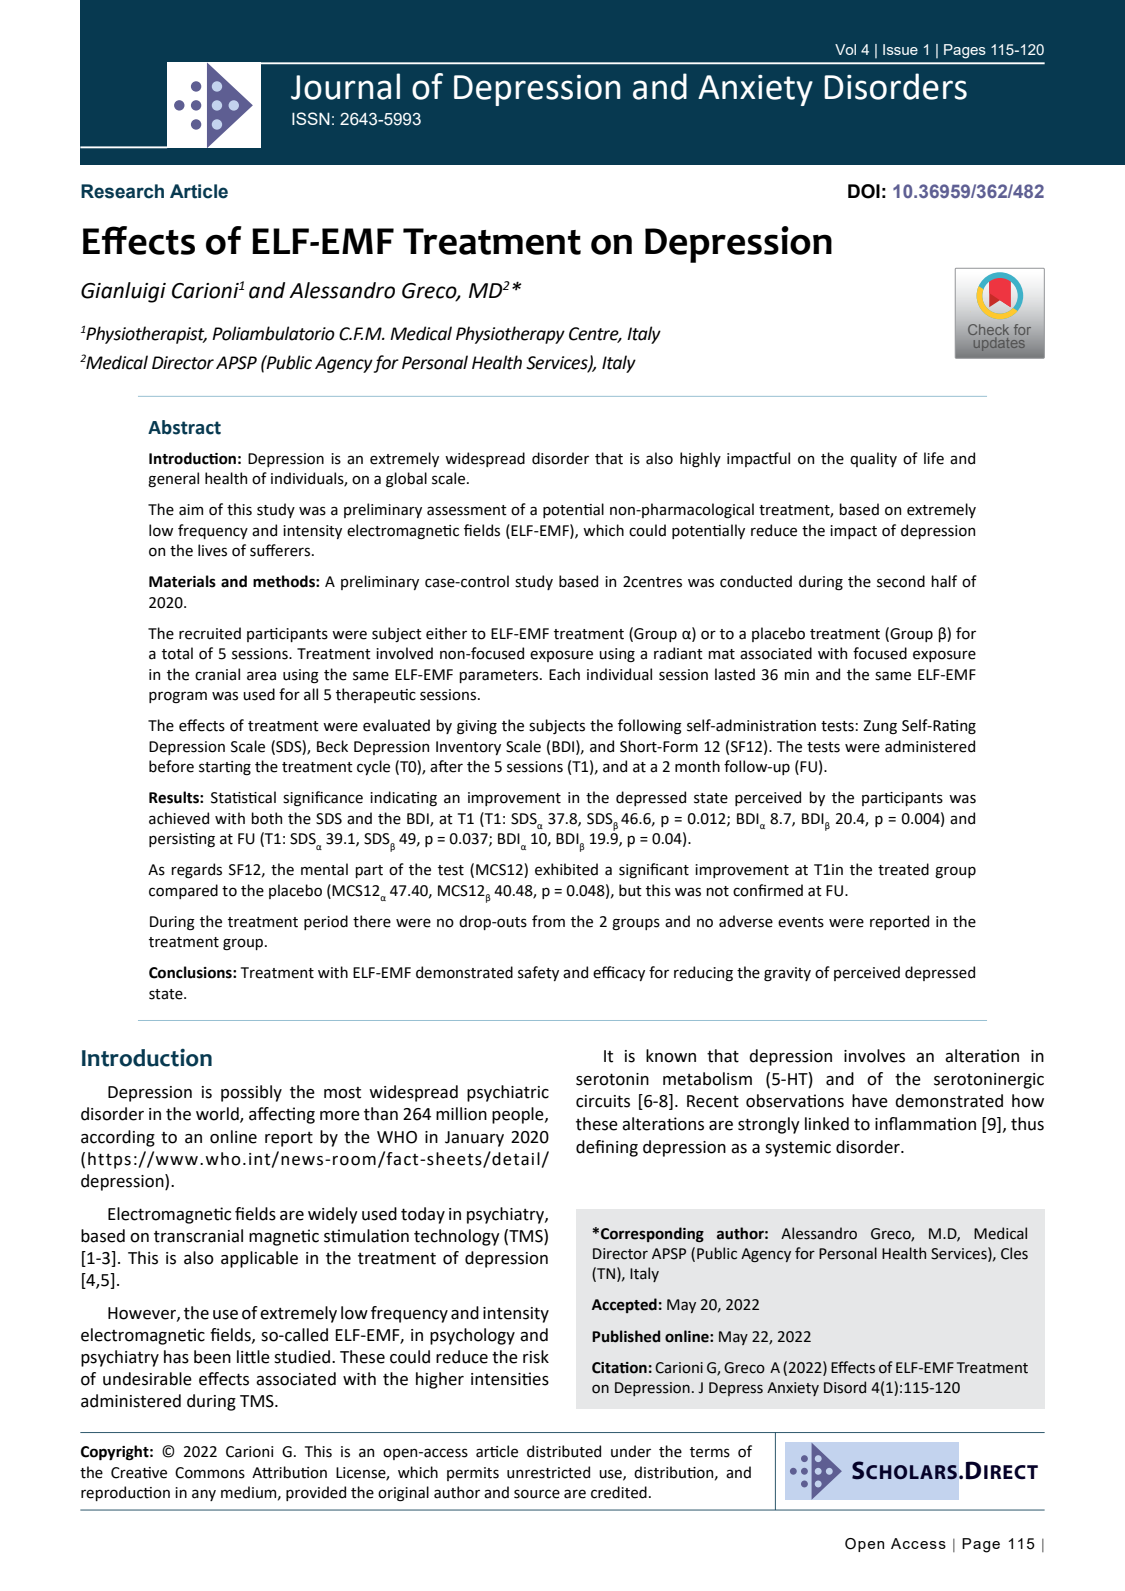 The height and width of the image is (1591, 1125). What do you see at coordinates (564, 1451) in the image?
I see `distributed` at bounding box center [564, 1451].
